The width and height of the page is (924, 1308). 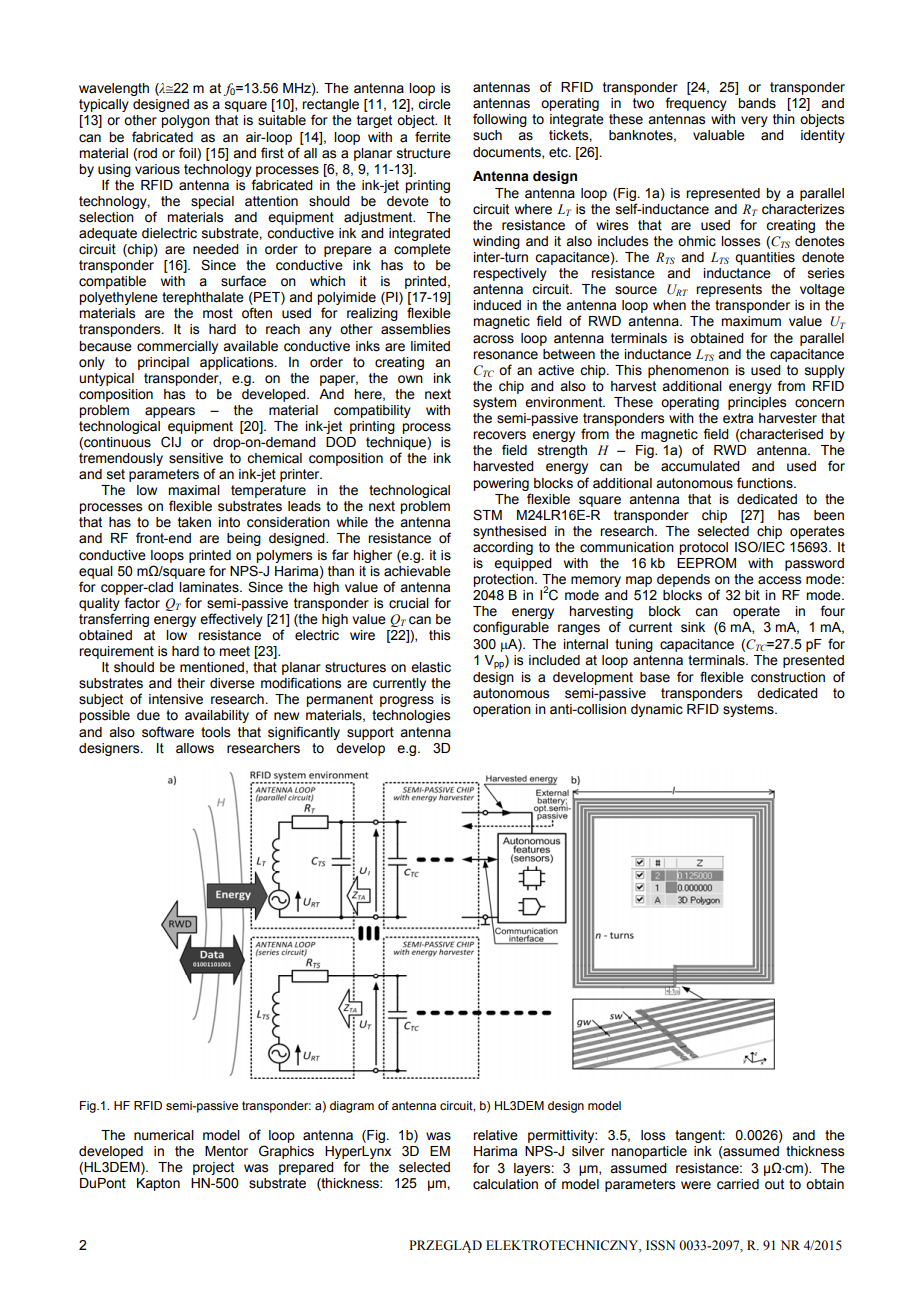 What do you see at coordinates (788, 677) in the page?
I see `construction` at bounding box center [788, 677].
